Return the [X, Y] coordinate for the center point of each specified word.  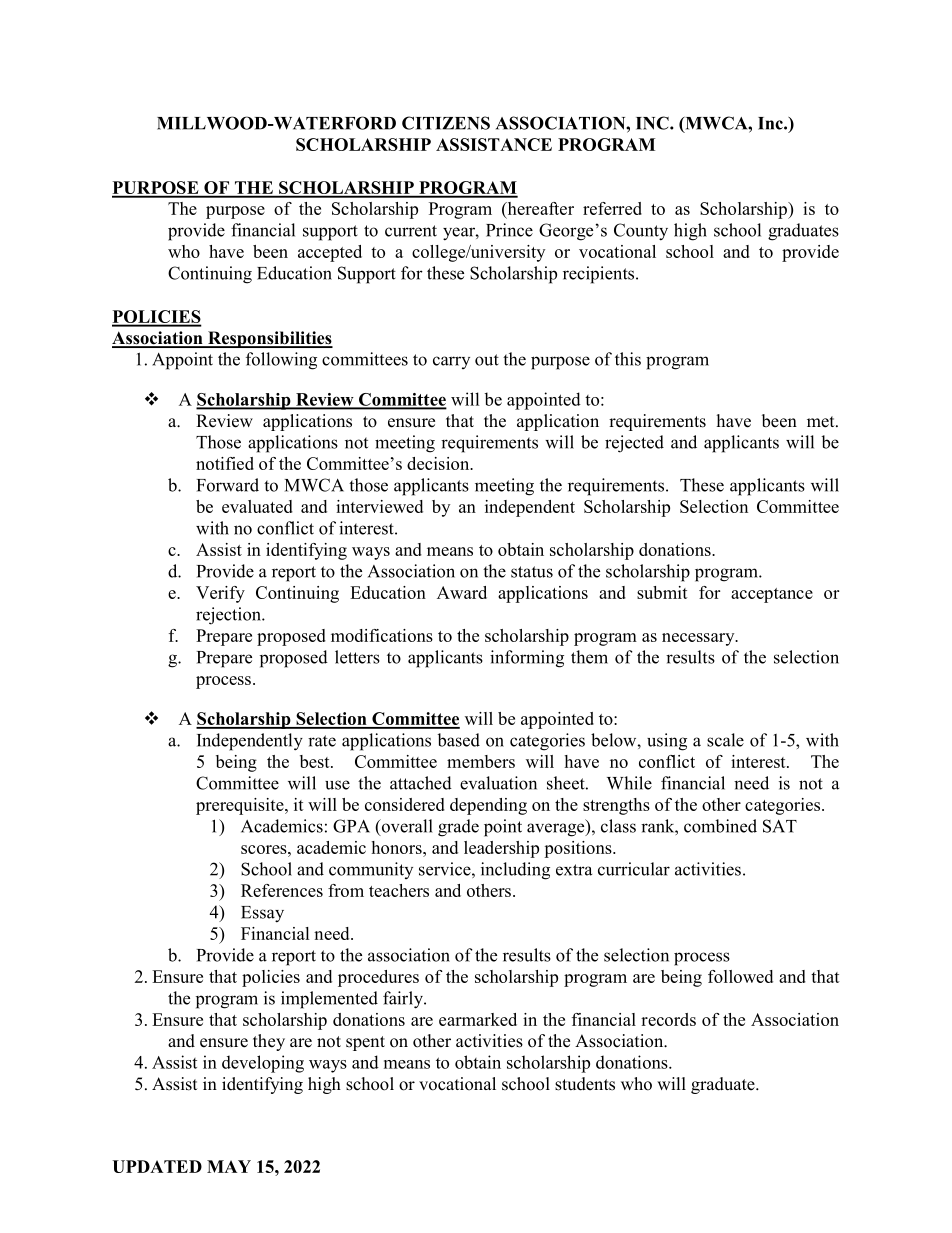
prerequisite [241, 806]
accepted [330, 253]
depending [488, 806]
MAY [229, 1166]
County [641, 232]
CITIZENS [446, 123]
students [585, 1084]
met [822, 422]
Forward [228, 485]
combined [720, 826]
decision [439, 463]
